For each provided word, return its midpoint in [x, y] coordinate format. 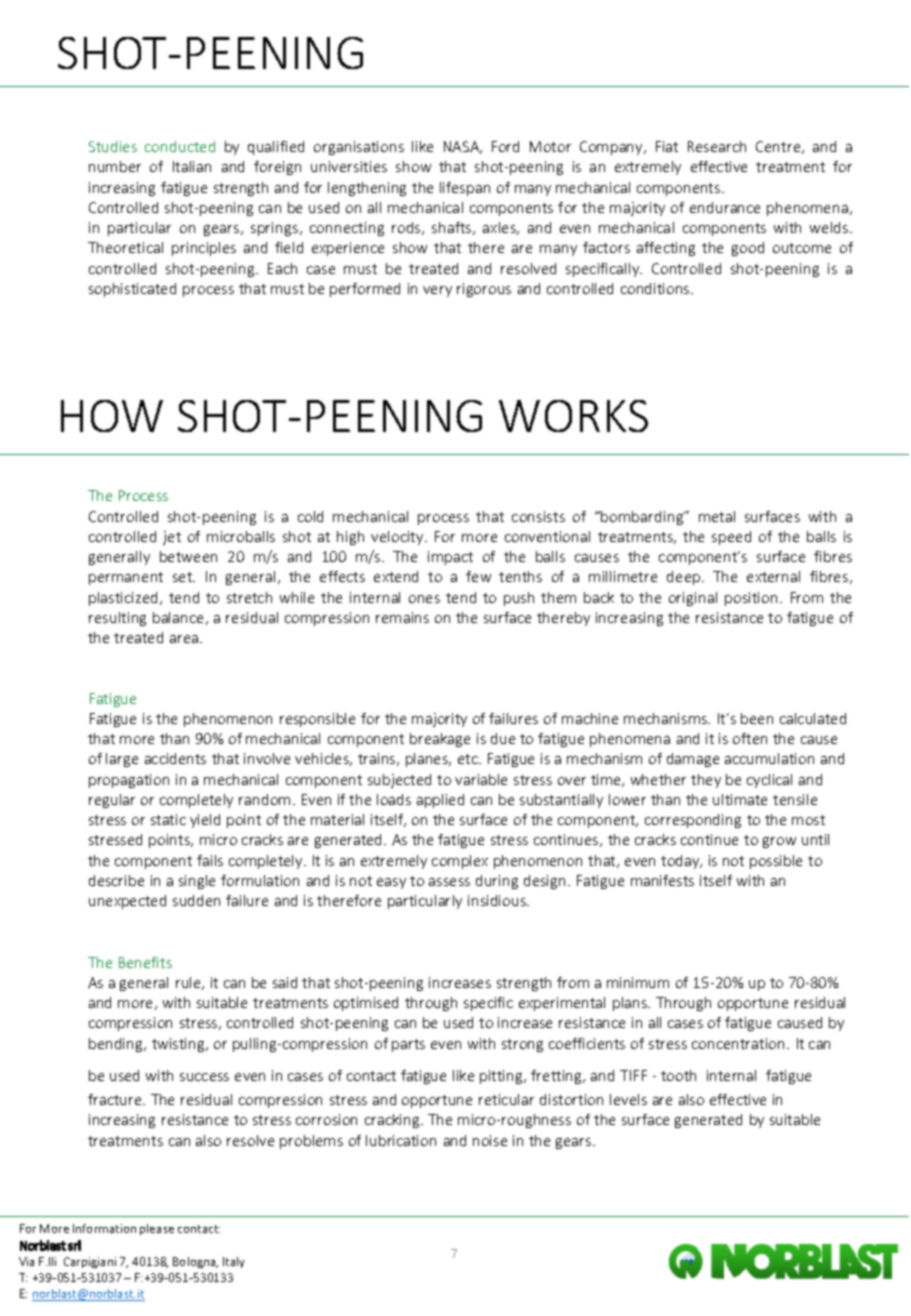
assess [449, 882]
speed [731, 538]
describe [116, 880]
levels [628, 1099]
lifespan [465, 189]
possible [776, 862]
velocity [398, 538]
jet [172, 538]
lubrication [401, 1140]
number [115, 166]
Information [104, 1228]
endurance [725, 207]
